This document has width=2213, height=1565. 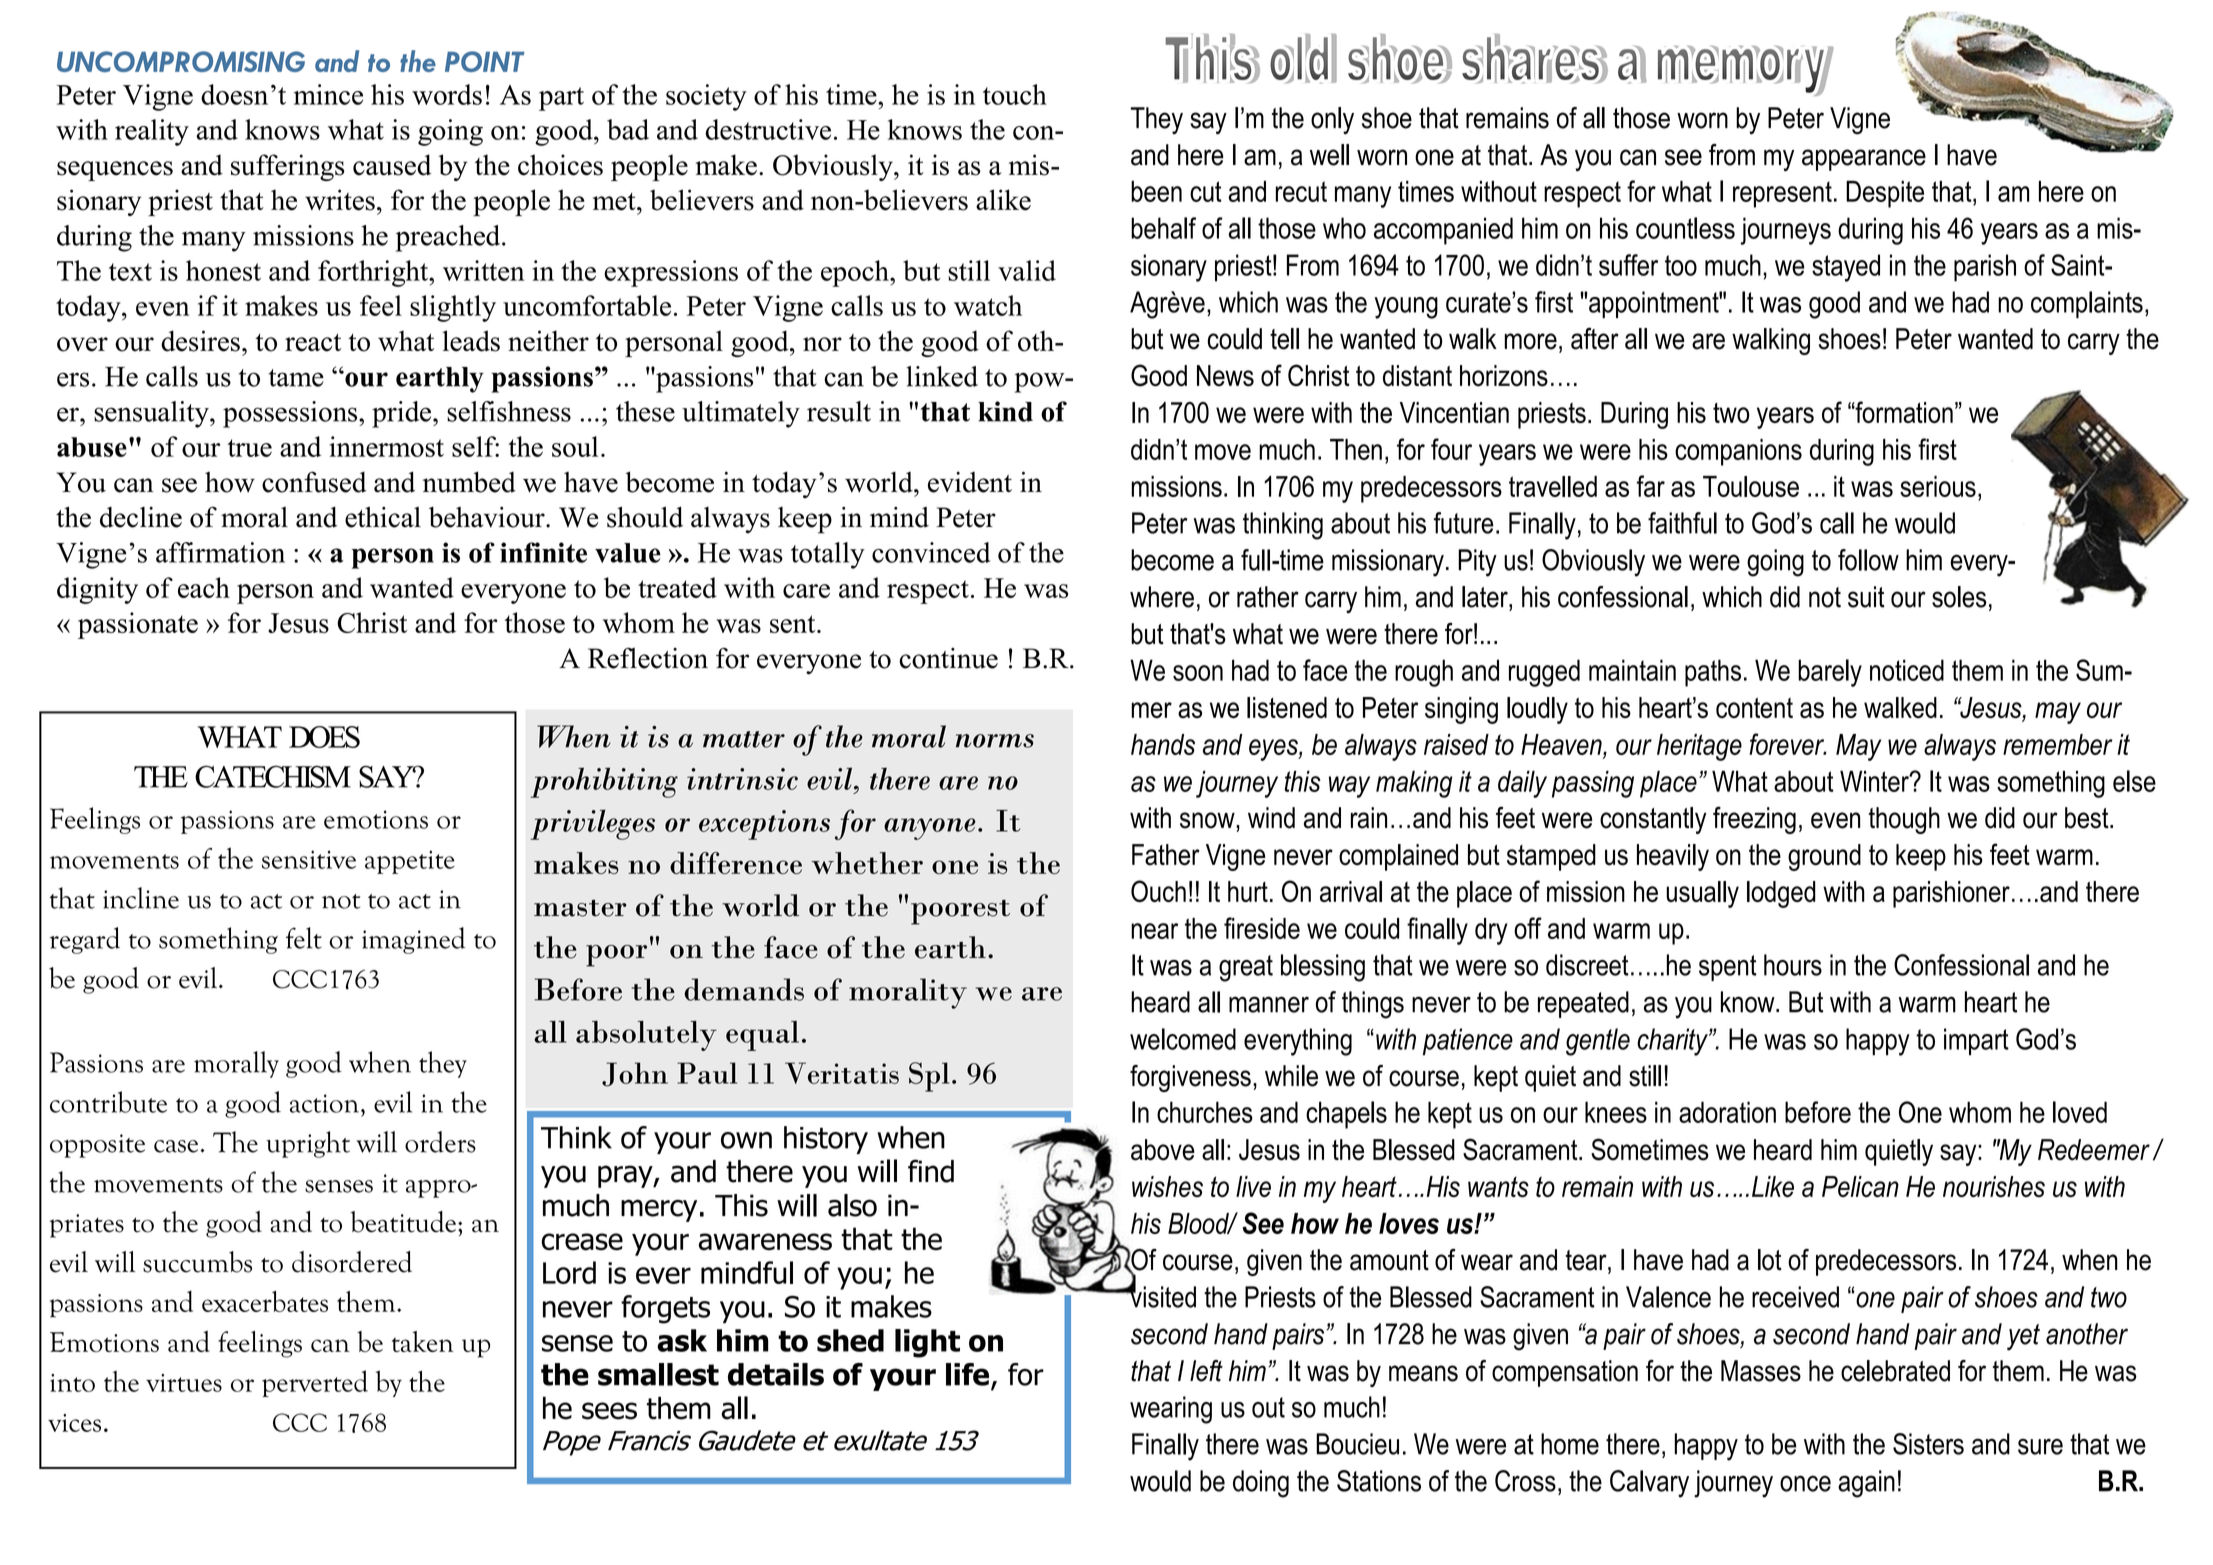 What do you see at coordinates (315, 1383) in the document?
I see `perverted` at bounding box center [315, 1383].
